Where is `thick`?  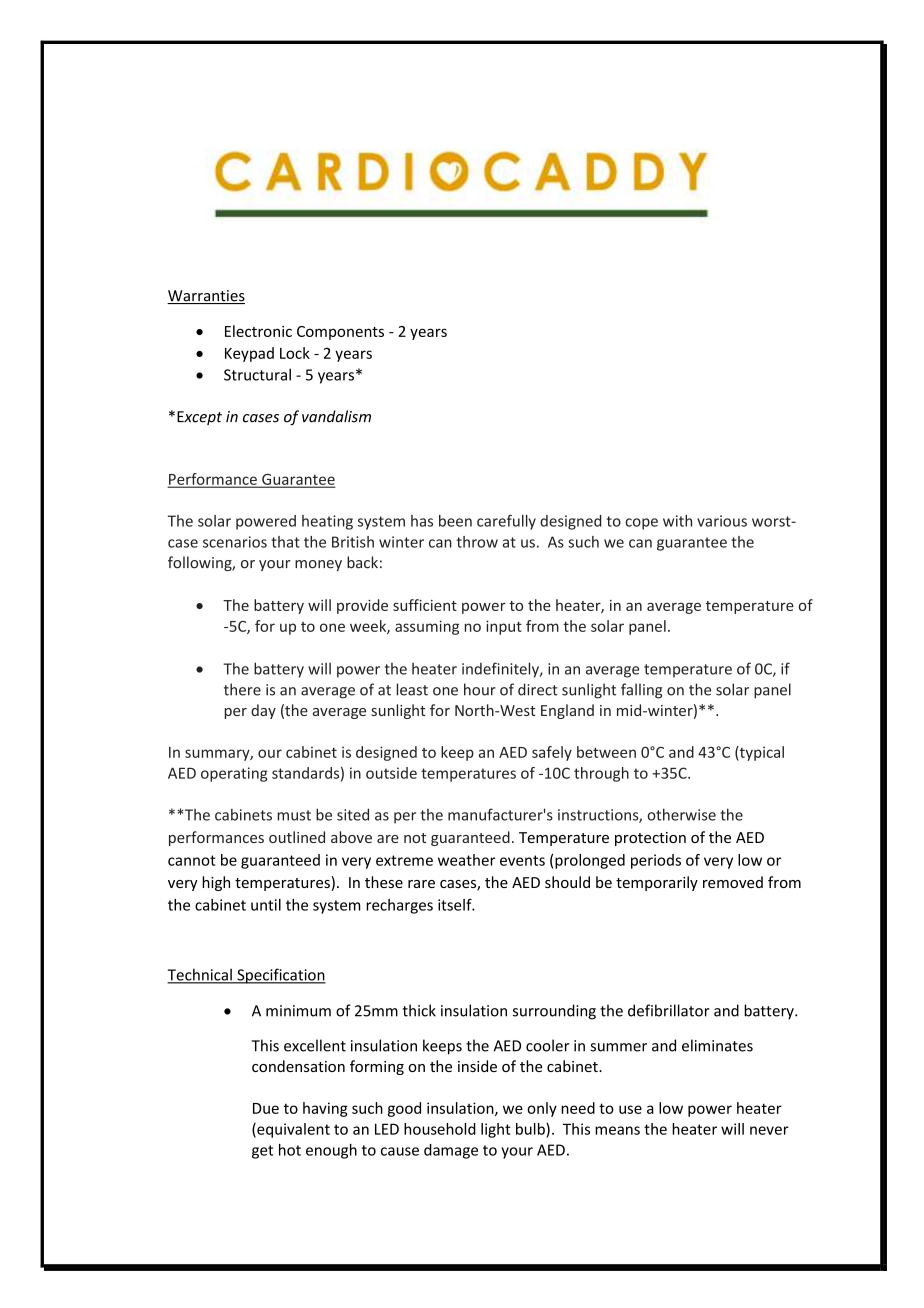
thick is located at coordinates (419, 1010).
